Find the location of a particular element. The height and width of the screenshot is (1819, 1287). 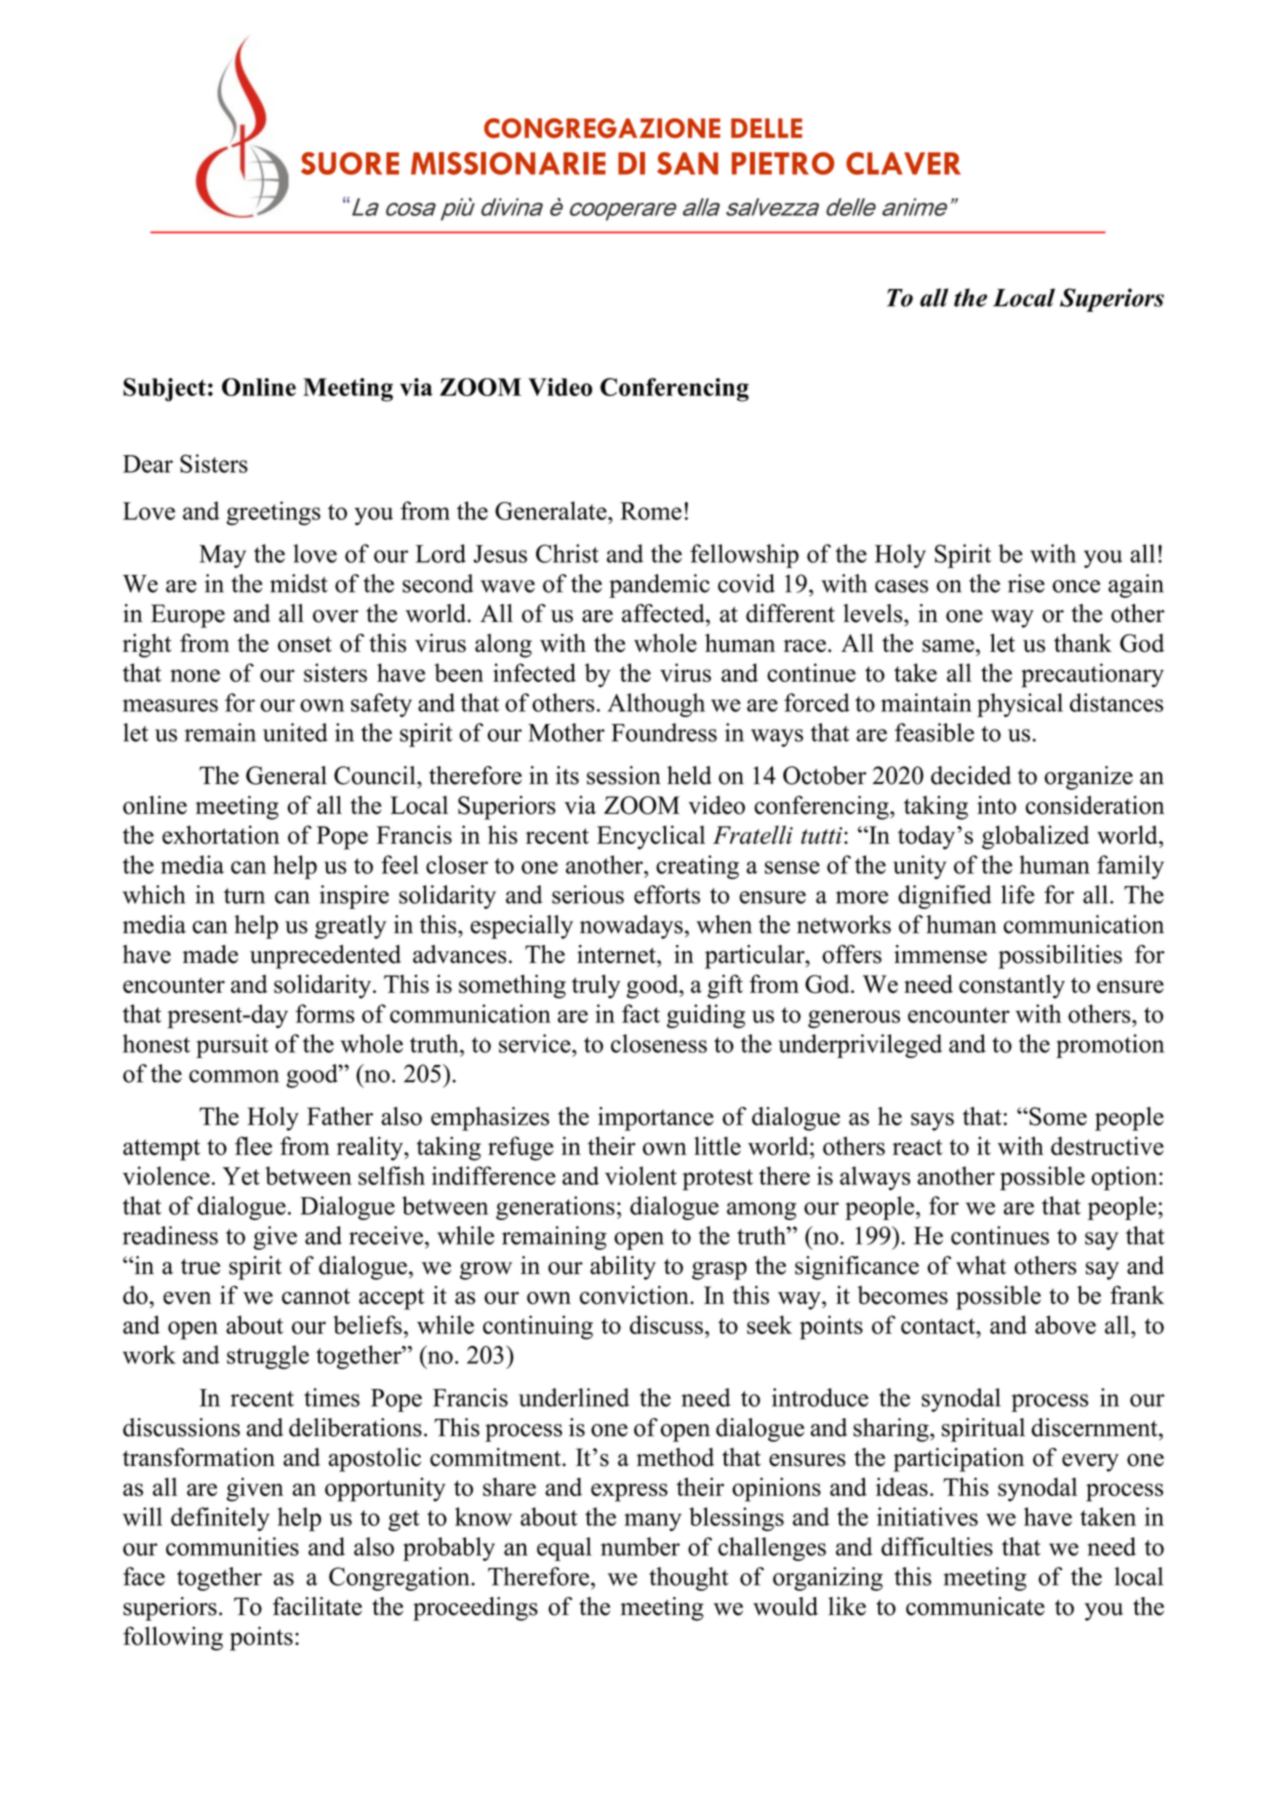

PIETRO is located at coordinates (783, 163).
